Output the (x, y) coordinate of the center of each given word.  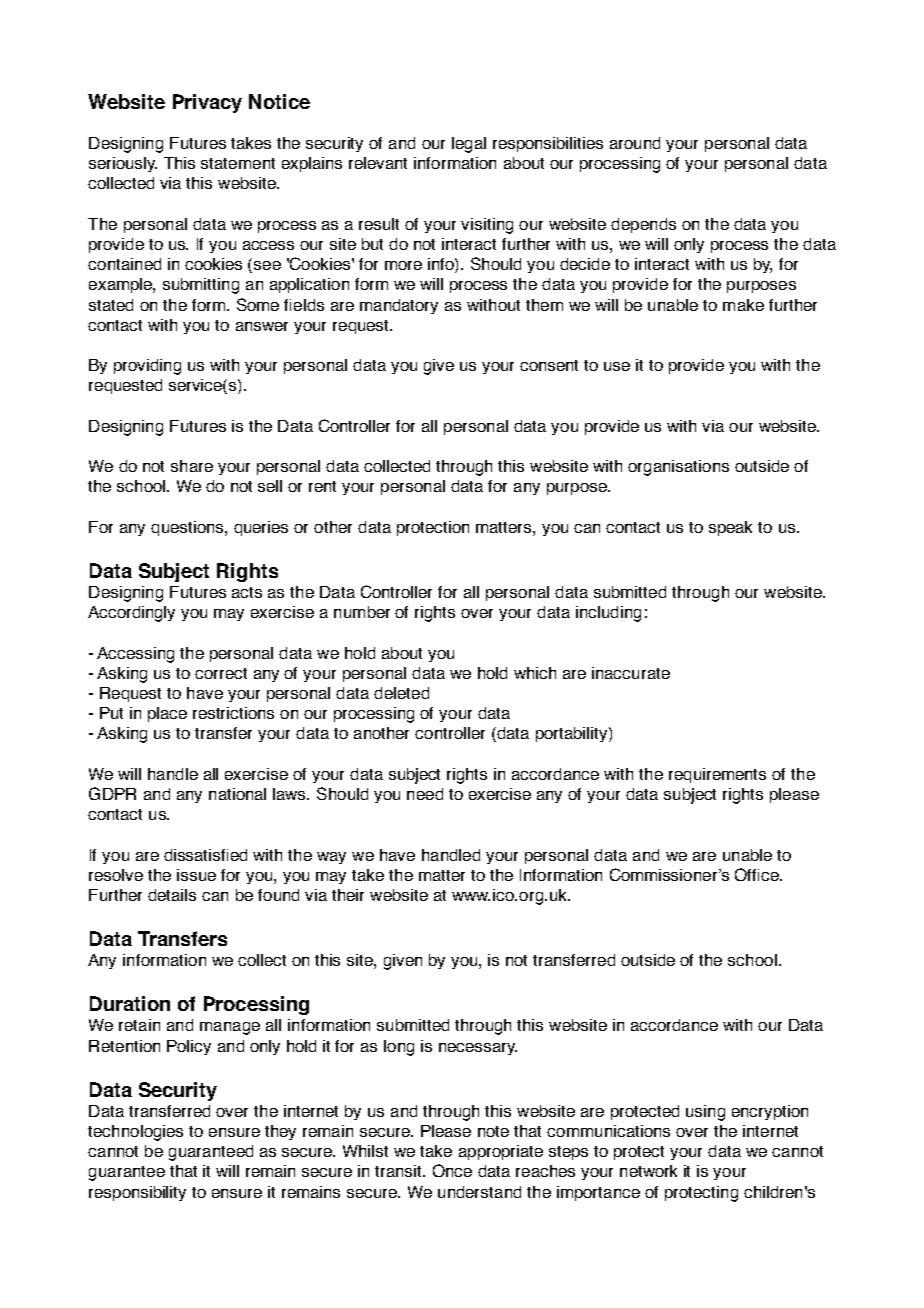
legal (469, 145)
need (425, 794)
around (635, 143)
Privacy (207, 103)
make (743, 305)
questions (188, 528)
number (362, 612)
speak (730, 528)
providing (147, 367)
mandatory (399, 306)
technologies (135, 1133)
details (172, 895)
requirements (717, 775)
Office (758, 874)
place (167, 714)
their (348, 895)
